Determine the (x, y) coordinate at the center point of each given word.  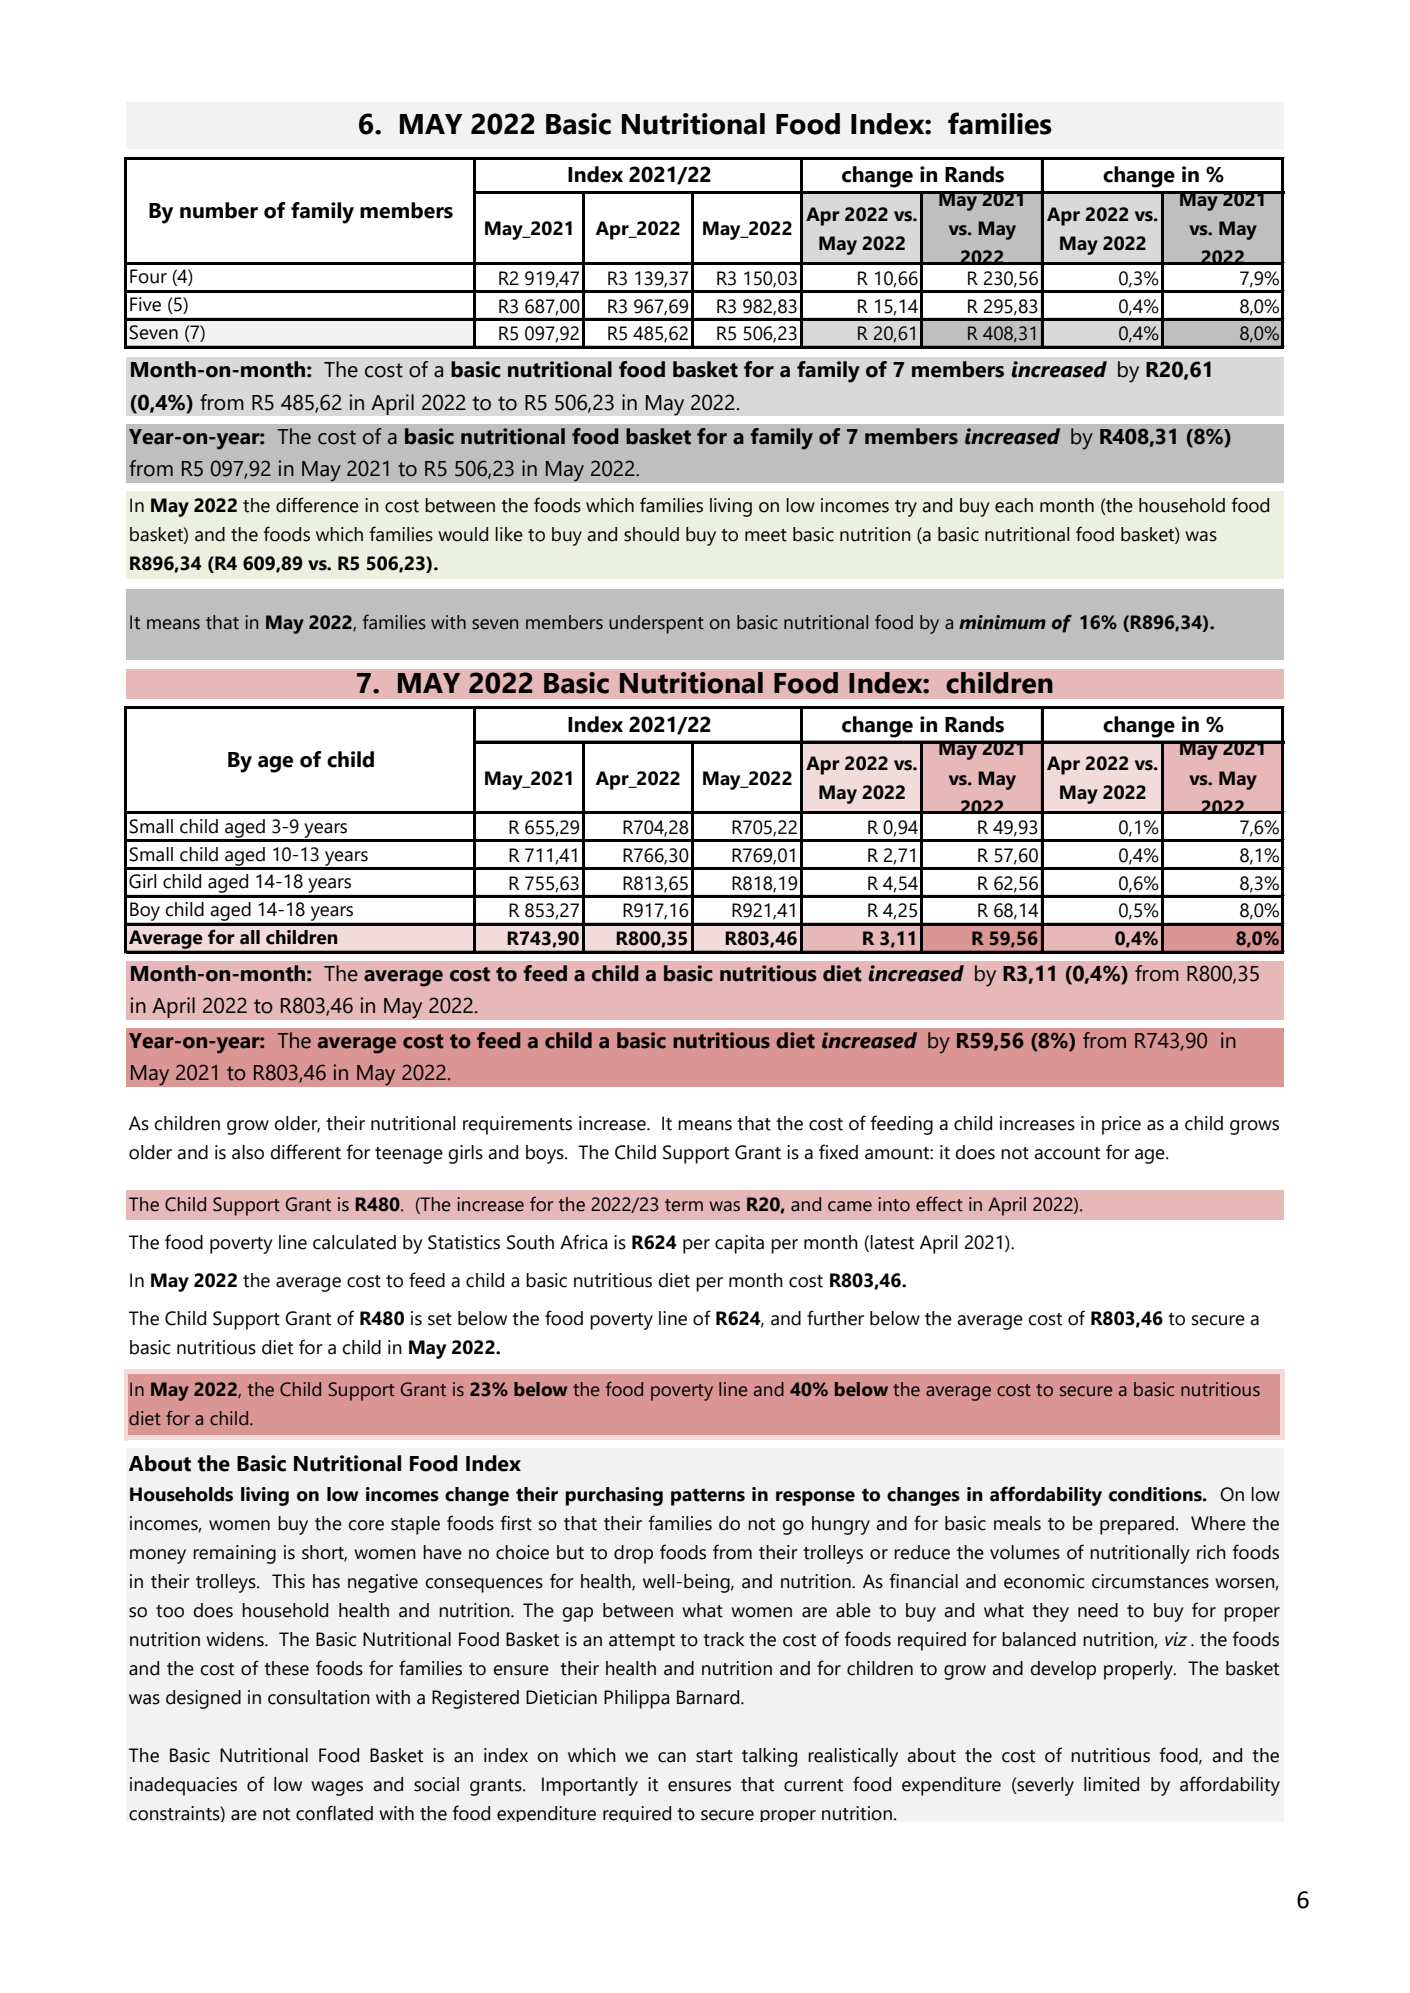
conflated (334, 1813)
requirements (517, 1125)
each (1014, 505)
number (219, 210)
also (248, 1152)
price (1121, 1125)
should (651, 534)
